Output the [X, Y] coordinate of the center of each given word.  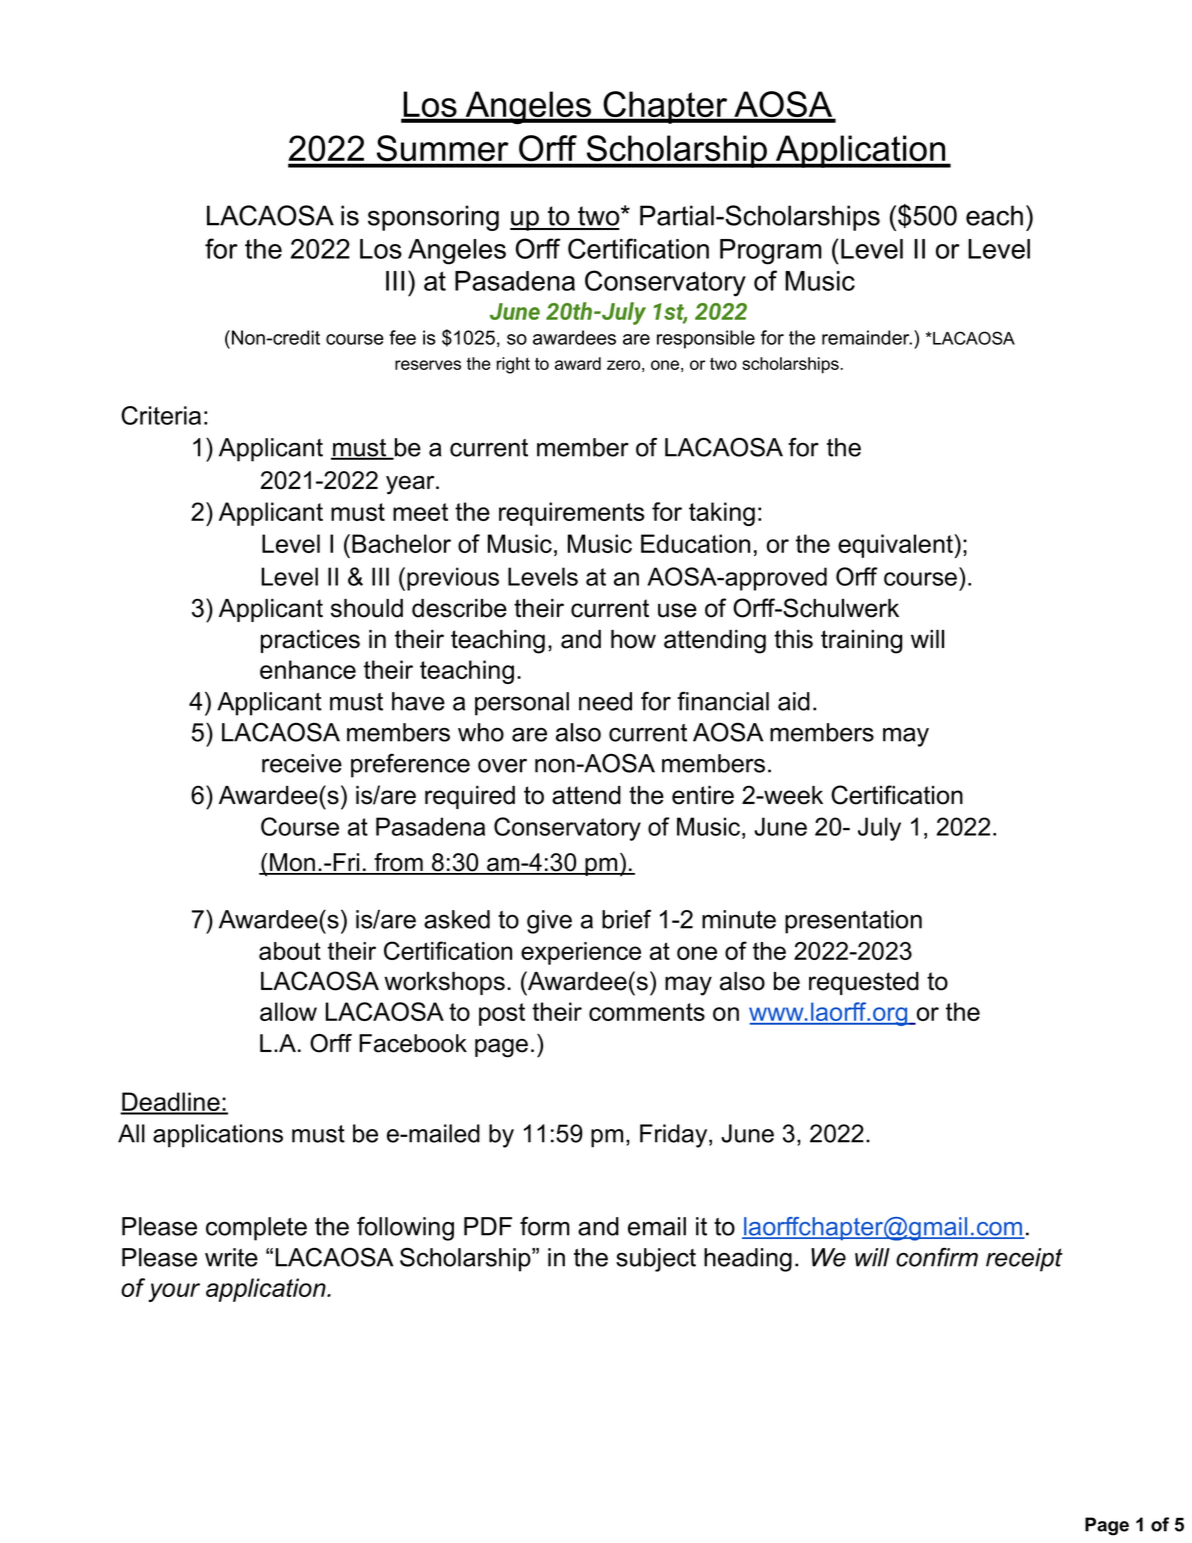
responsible [706, 339]
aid [794, 701]
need [605, 701]
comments [647, 1012]
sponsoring [433, 218]
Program [771, 252]
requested [864, 983]
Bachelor [401, 543]
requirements [571, 514]
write [231, 1257]
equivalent [895, 546]
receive [302, 763]
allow [288, 1011]
